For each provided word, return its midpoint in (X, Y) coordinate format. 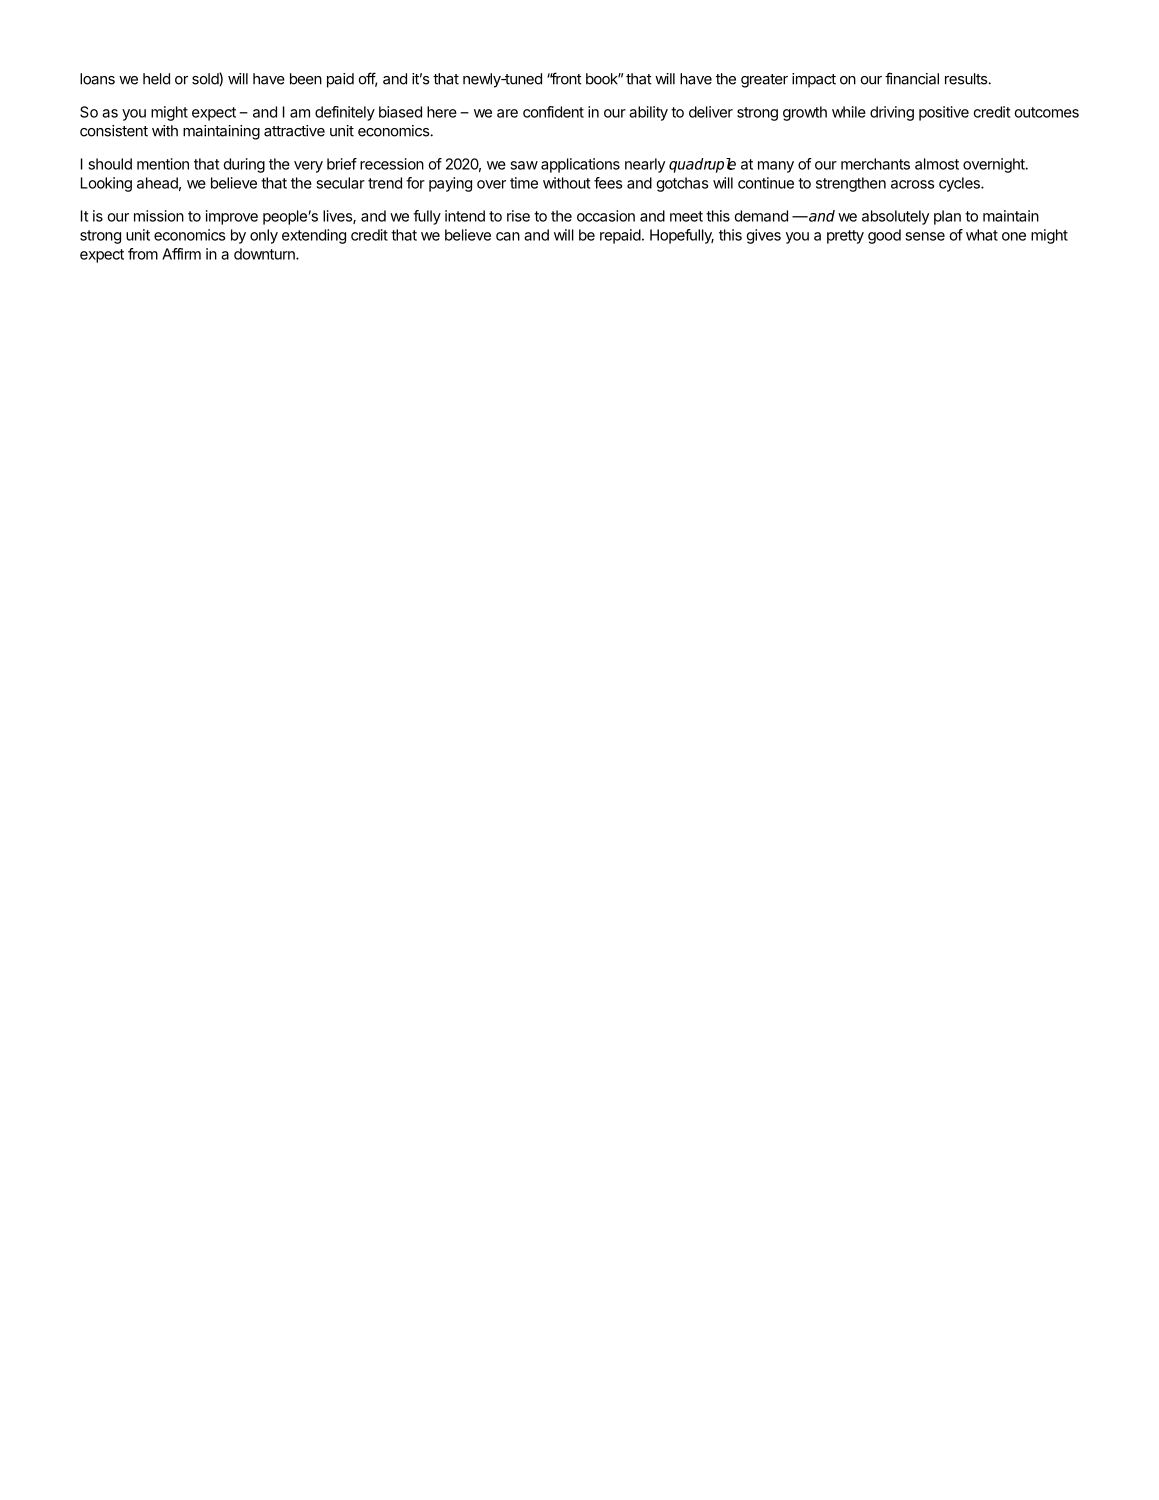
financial (912, 78)
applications (580, 165)
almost (937, 164)
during (244, 165)
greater (764, 81)
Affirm (181, 254)
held (156, 79)
